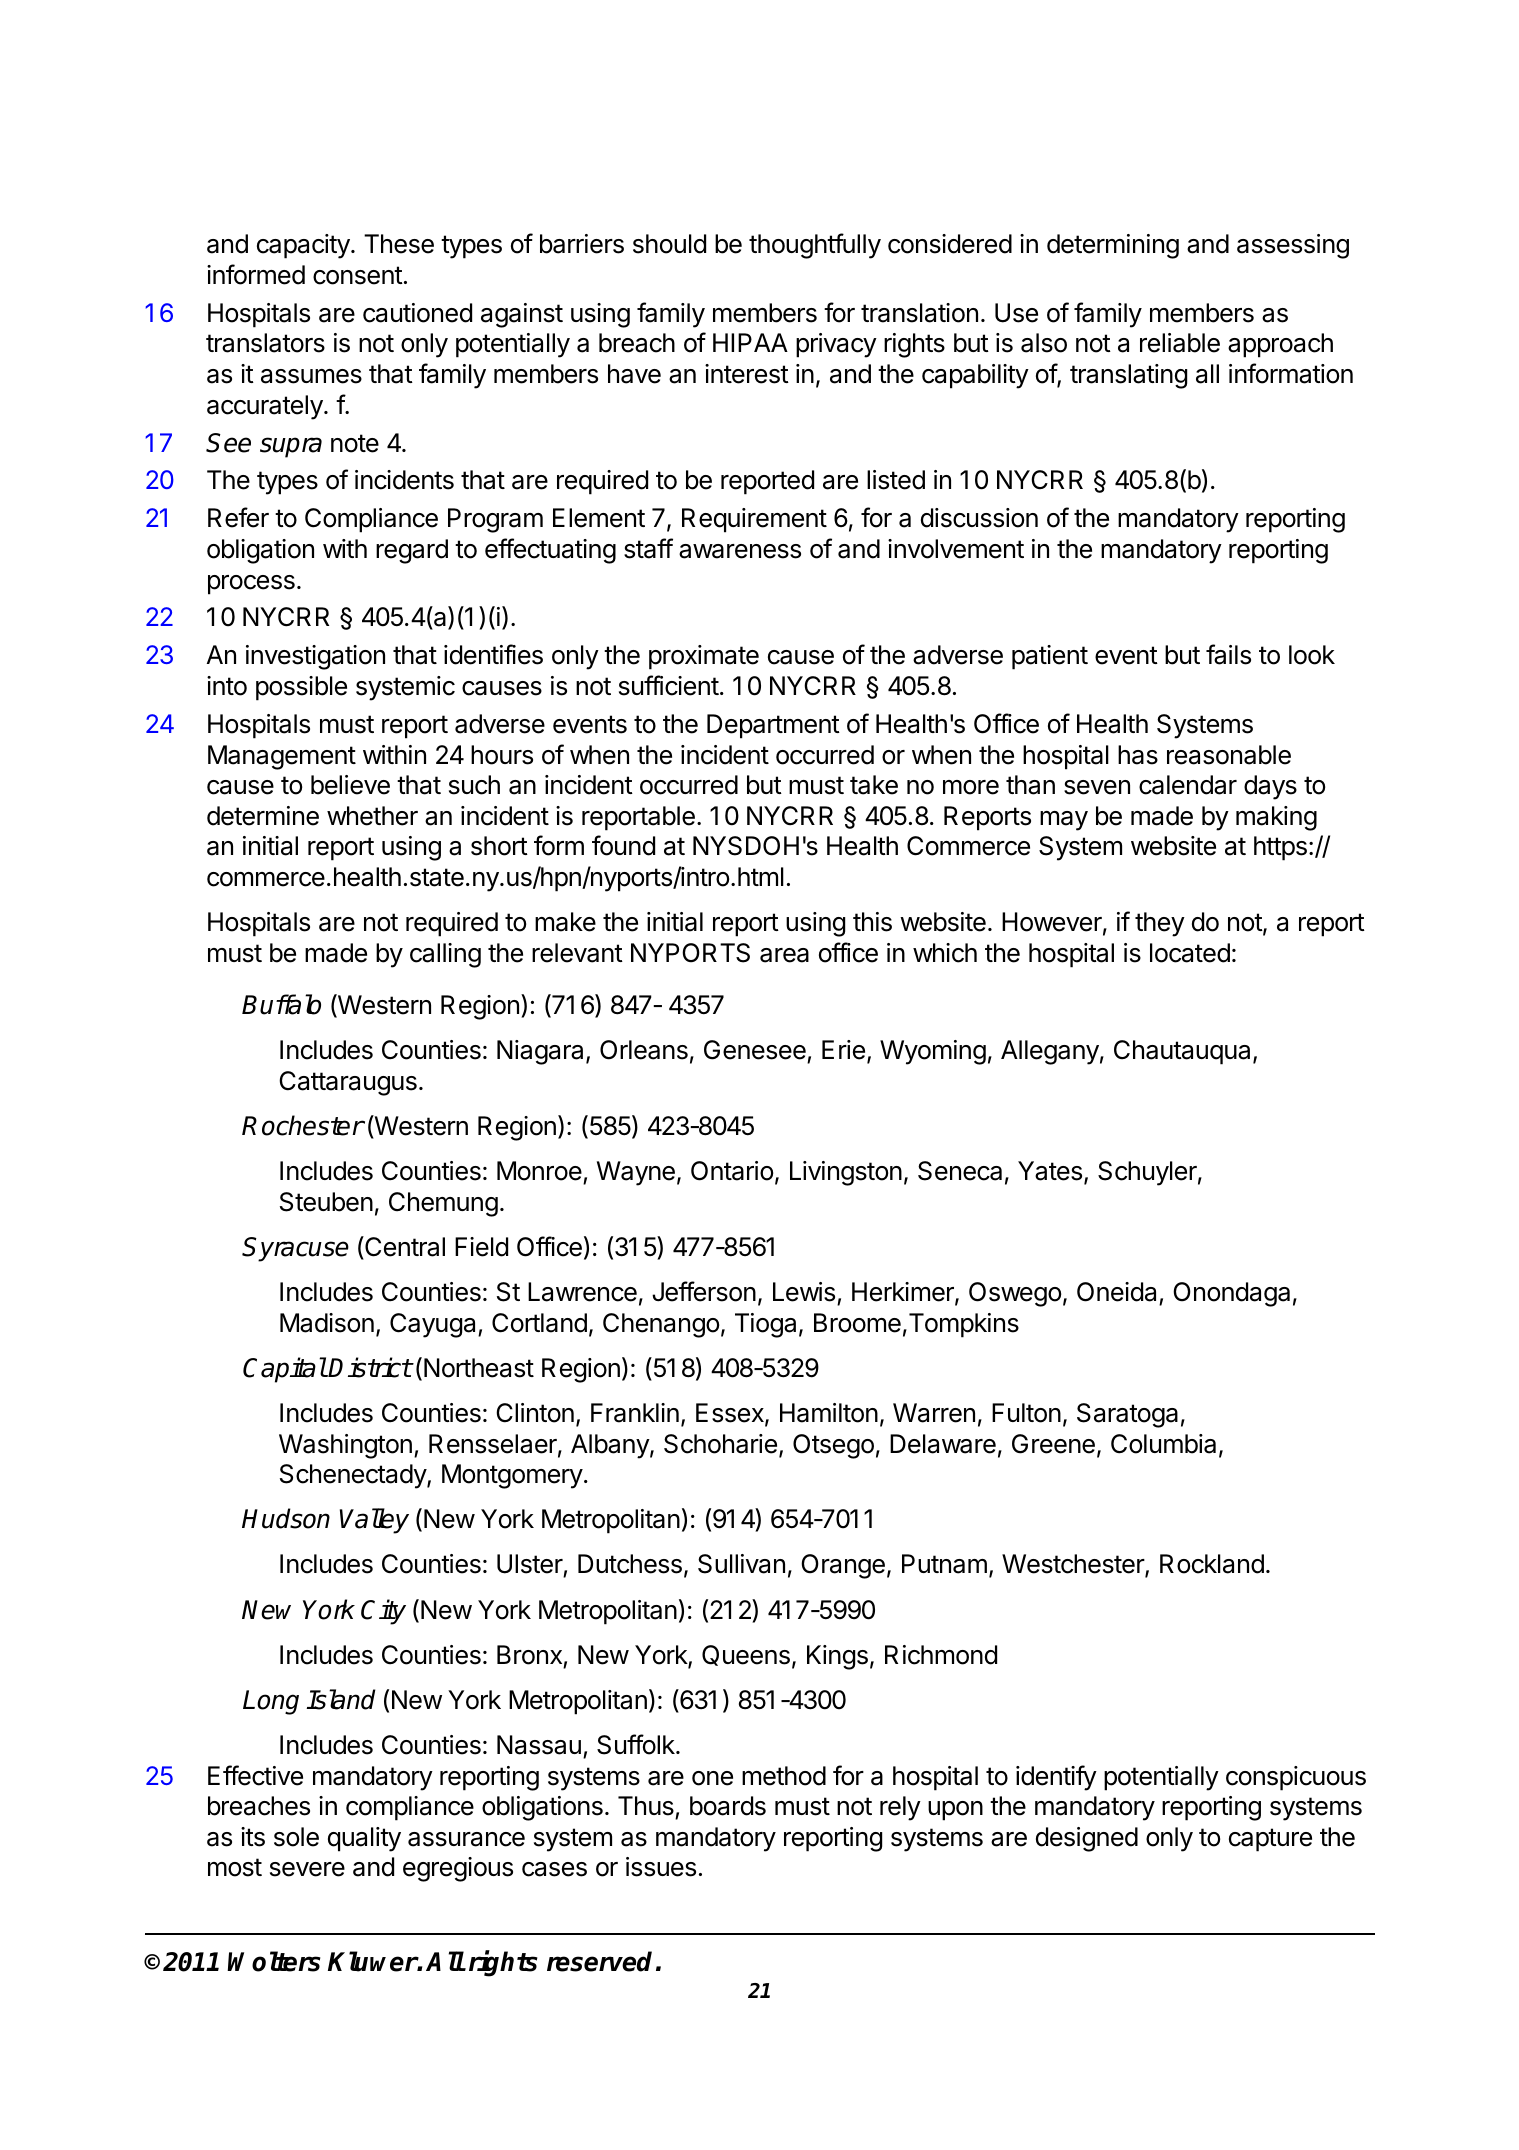 The height and width of the page is (2150, 1519). Describe the element at coordinates (1228, 654) in the page. I see `fails` at that location.
